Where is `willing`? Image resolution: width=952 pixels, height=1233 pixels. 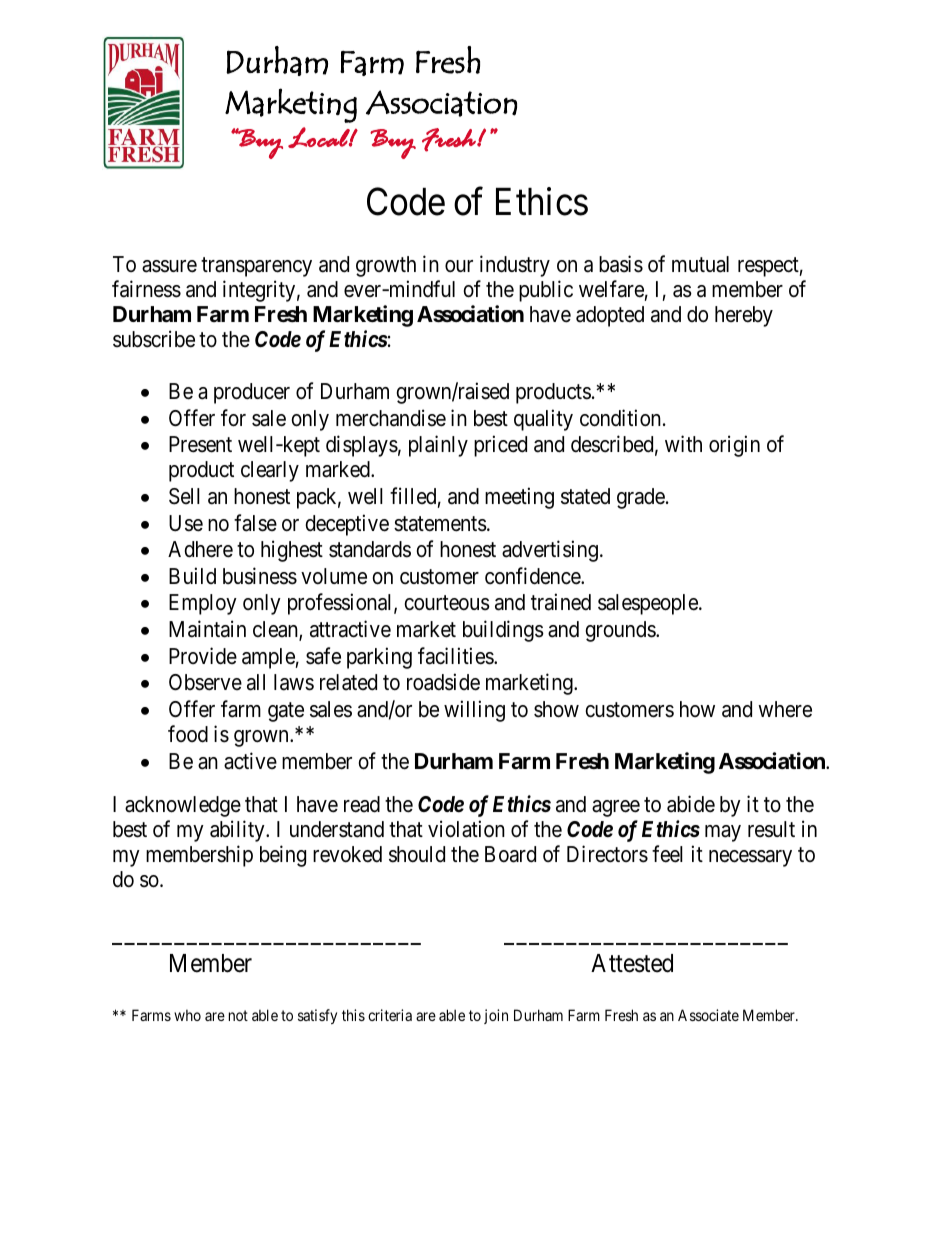
willing is located at coordinates (474, 711).
